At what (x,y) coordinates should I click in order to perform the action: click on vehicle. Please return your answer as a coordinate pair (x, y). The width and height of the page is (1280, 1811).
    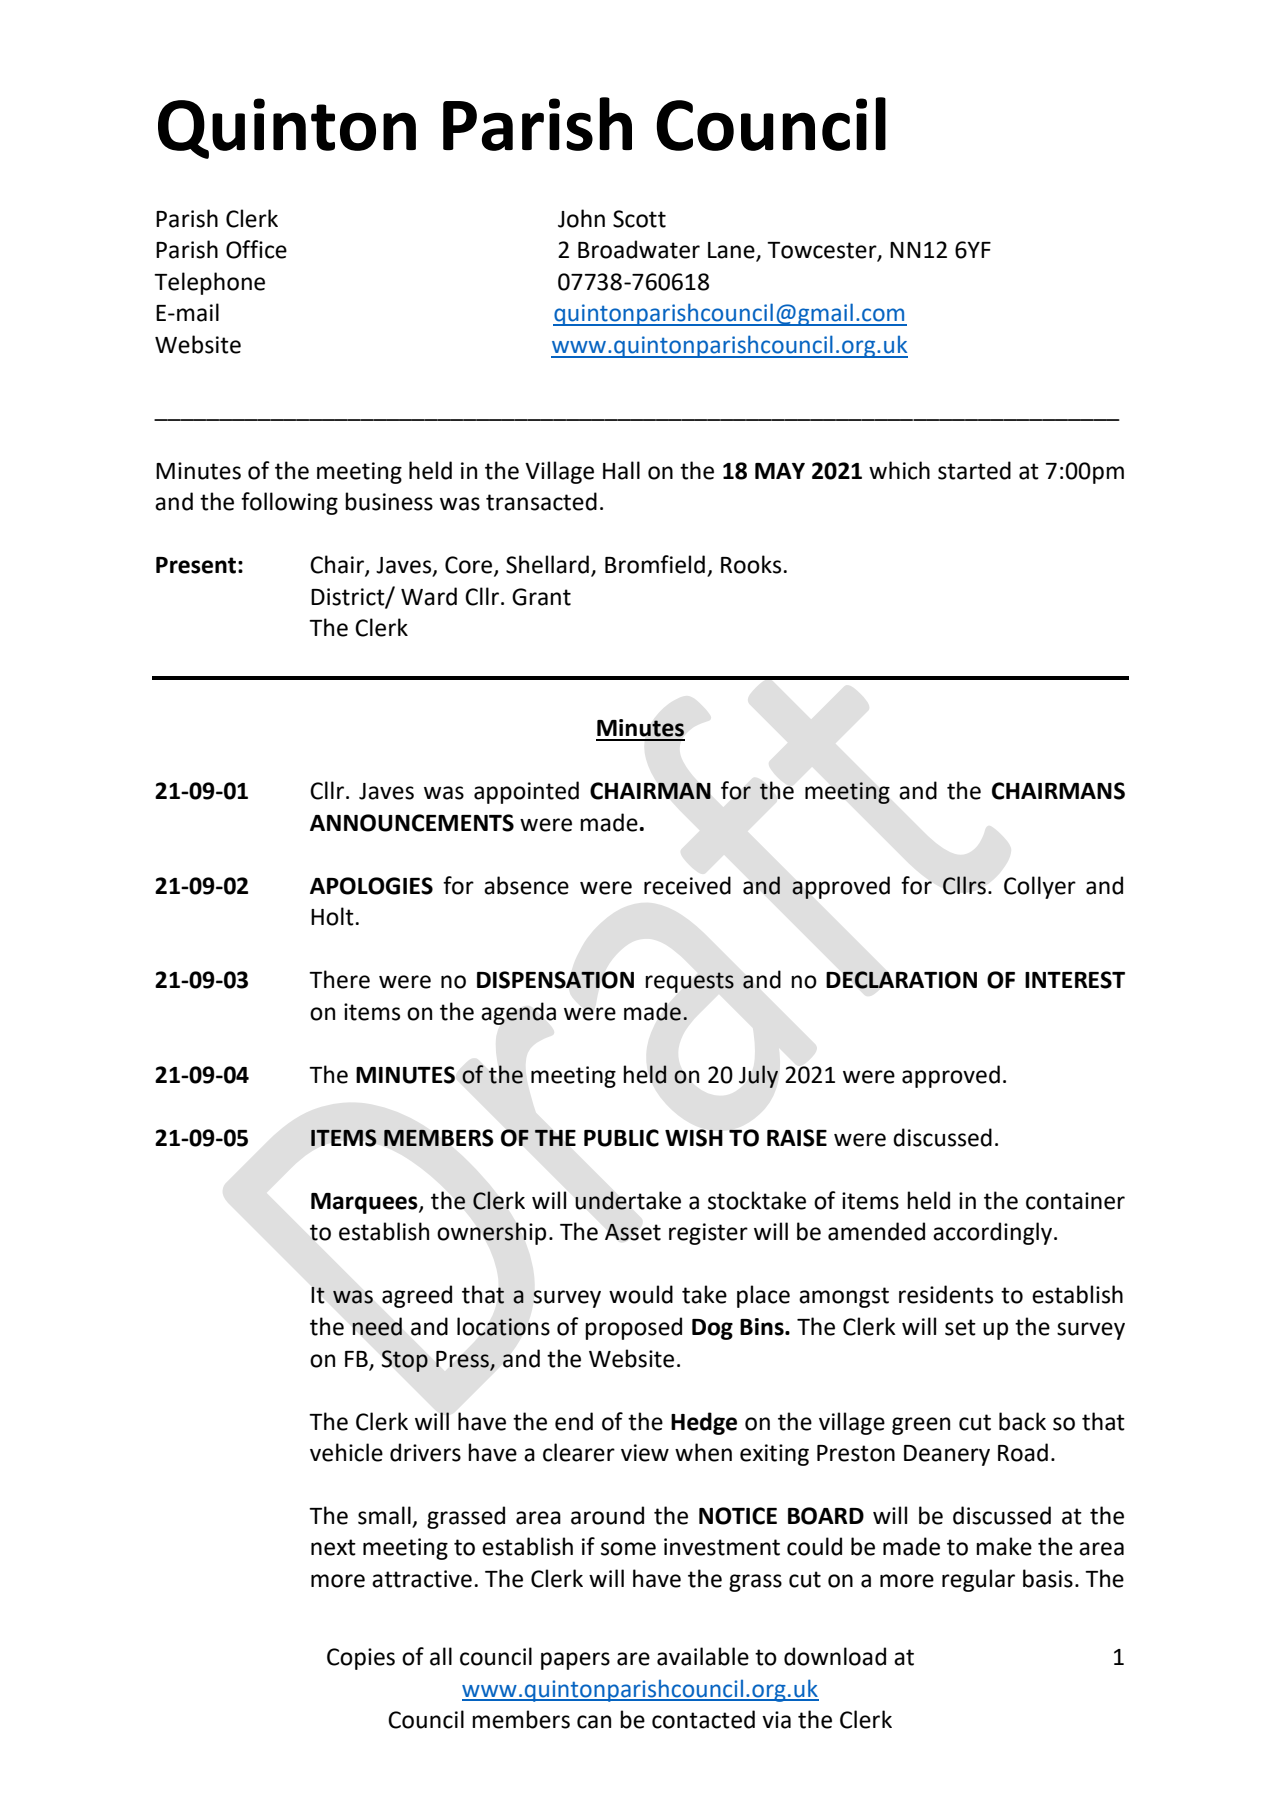
    Looking at the image, I should click on (346, 1452).
